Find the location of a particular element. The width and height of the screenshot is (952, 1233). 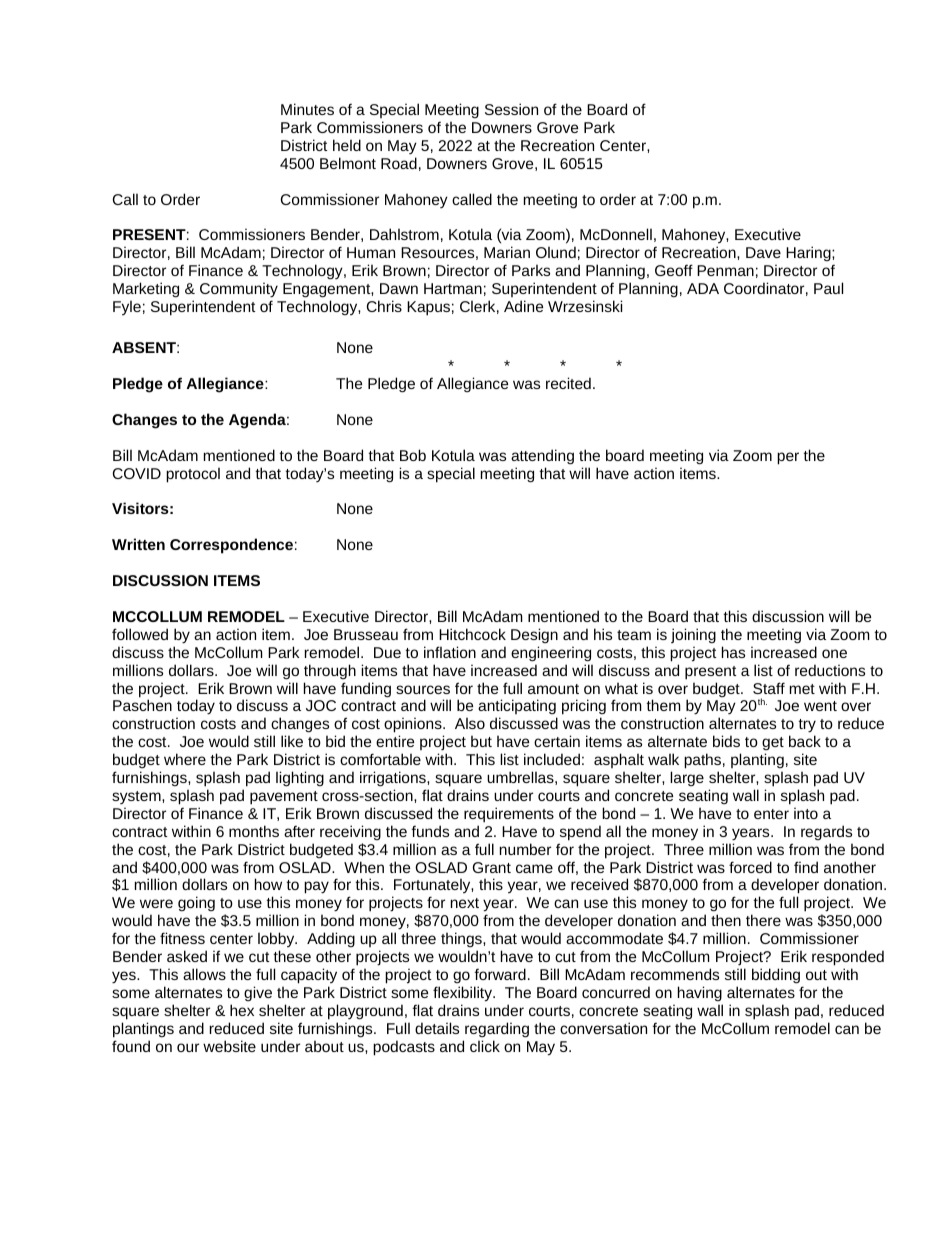

regarding is located at coordinates (497, 1030).
